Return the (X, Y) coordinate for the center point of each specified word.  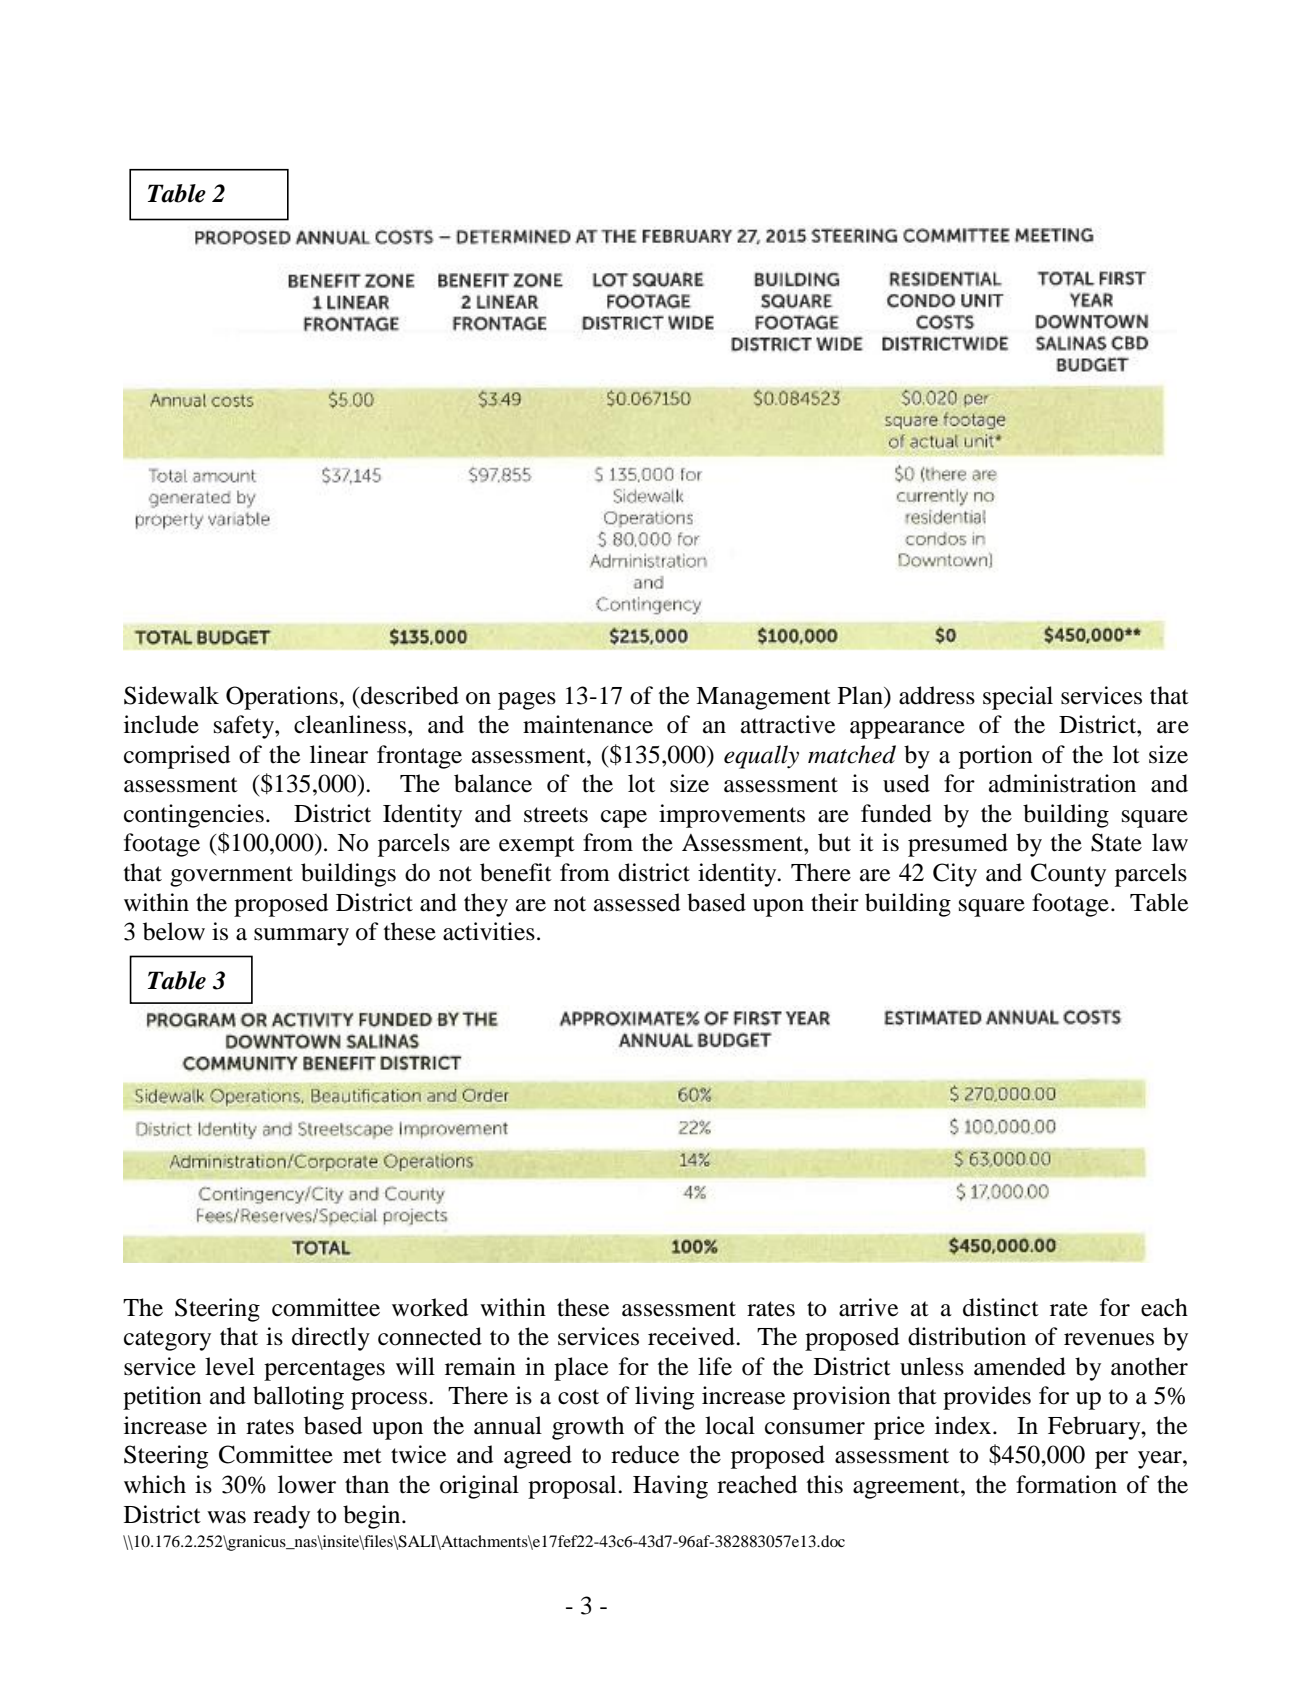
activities (489, 931)
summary (301, 937)
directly (331, 1339)
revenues (1109, 1339)
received (692, 1336)
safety (245, 727)
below (174, 931)
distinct (1001, 1307)
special (1018, 698)
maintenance (588, 724)
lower (307, 1484)
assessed (637, 902)
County (1068, 875)
